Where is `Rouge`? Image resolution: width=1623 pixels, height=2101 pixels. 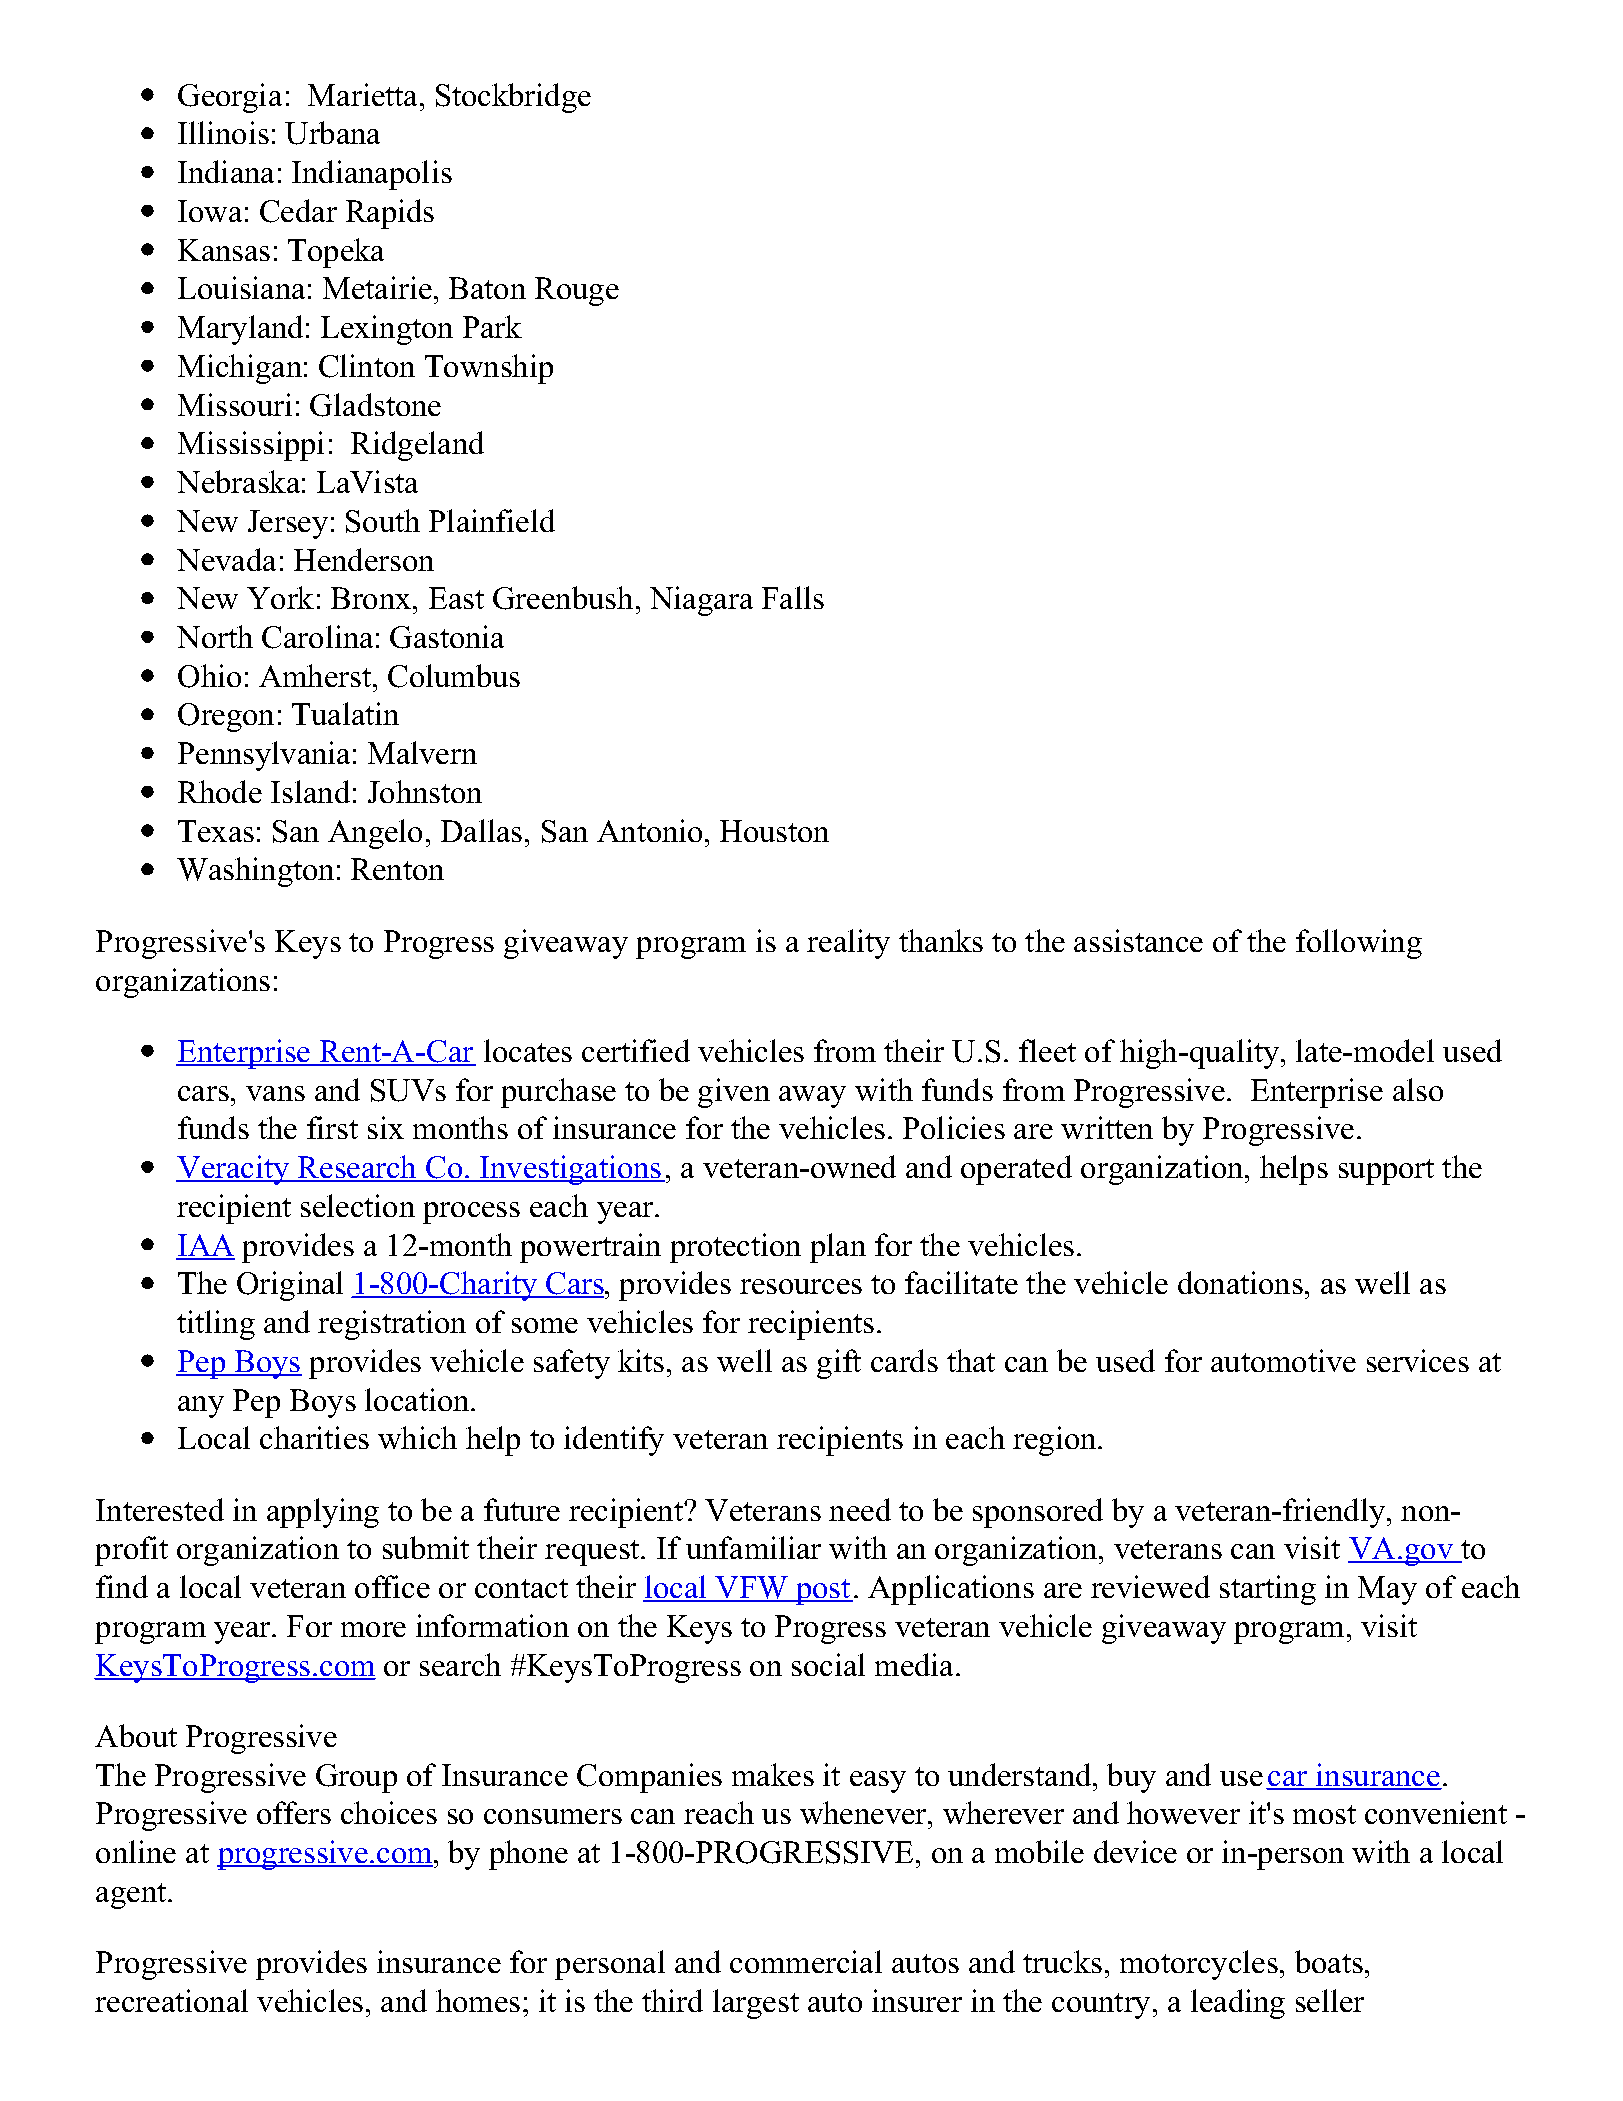 Rouge is located at coordinates (577, 291).
